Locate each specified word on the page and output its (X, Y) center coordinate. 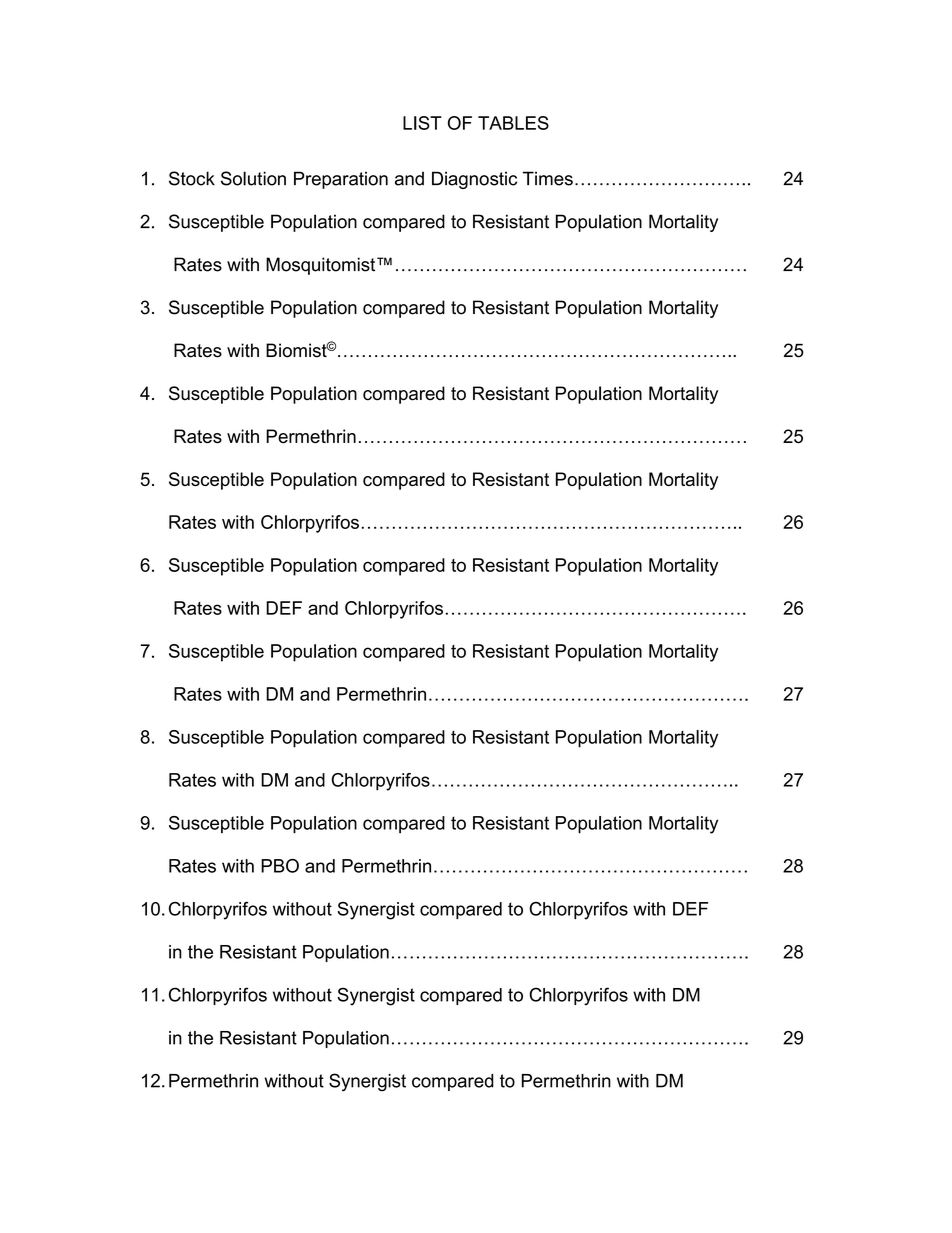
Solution (253, 178)
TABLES (513, 123)
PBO (280, 866)
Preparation (341, 180)
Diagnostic (474, 180)
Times (548, 178)
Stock (192, 178)
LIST (422, 123)
